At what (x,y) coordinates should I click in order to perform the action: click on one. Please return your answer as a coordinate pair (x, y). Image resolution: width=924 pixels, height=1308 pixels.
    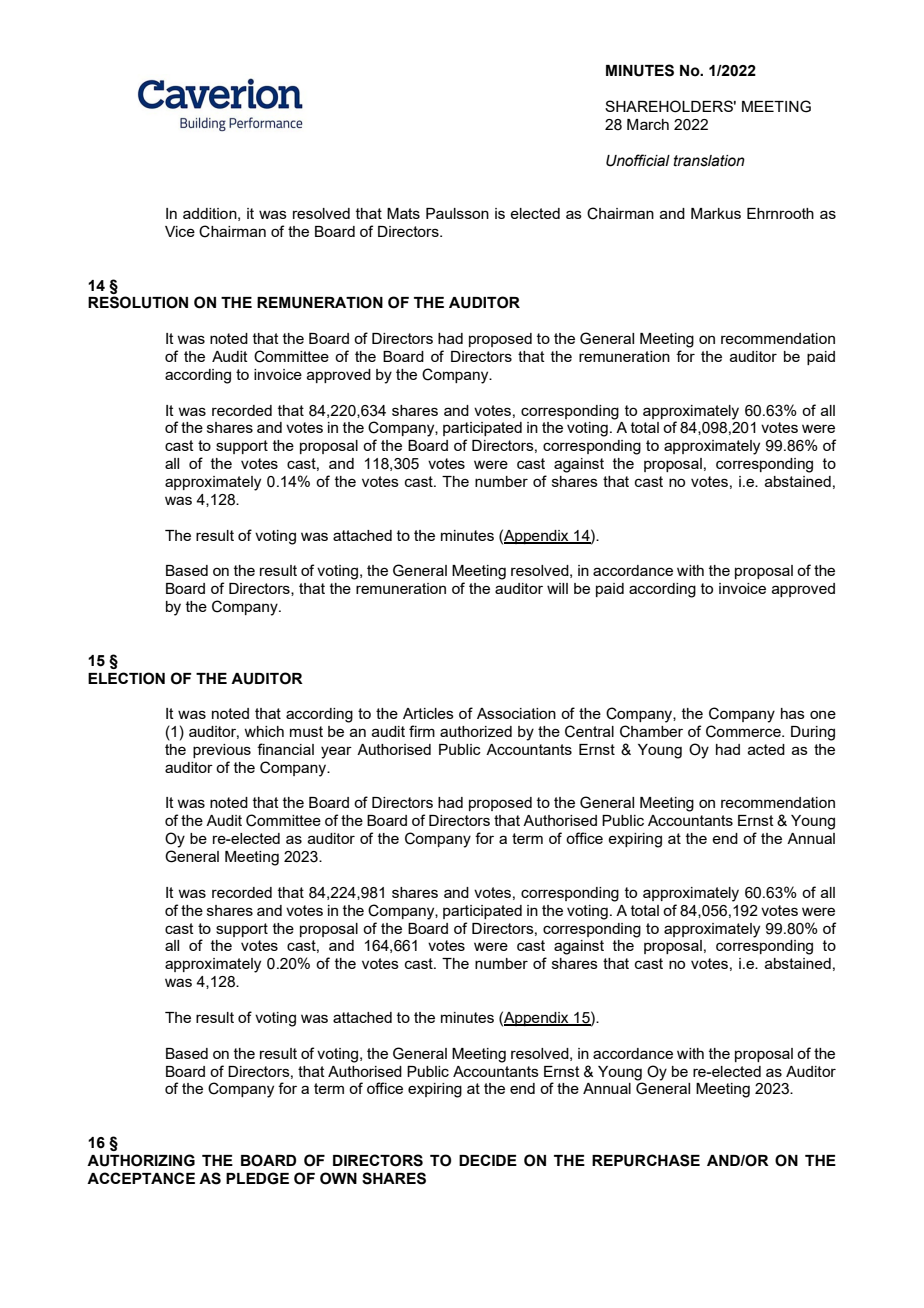
    Looking at the image, I should click on (823, 714).
